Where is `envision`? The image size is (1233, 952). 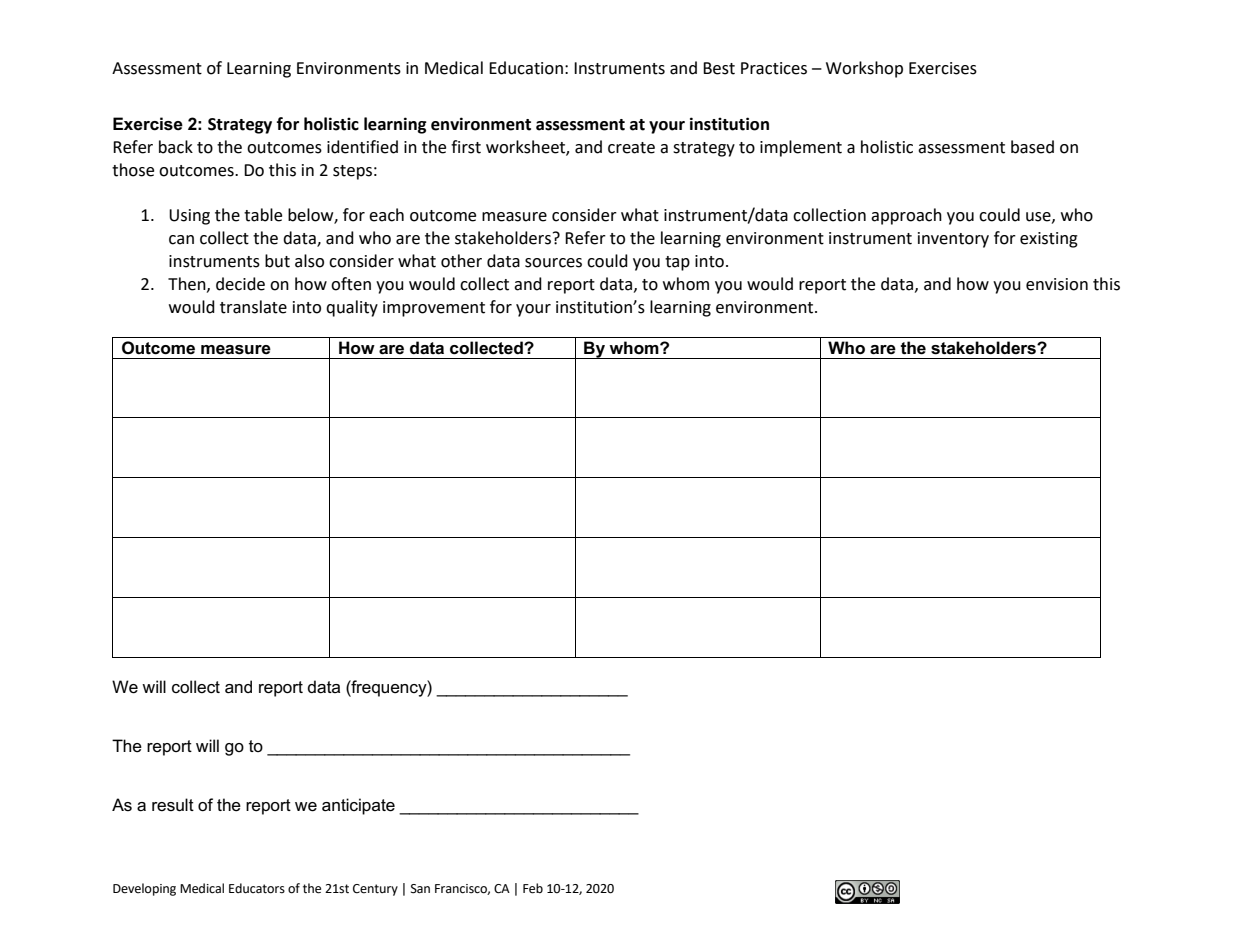 envision is located at coordinates (1057, 284).
